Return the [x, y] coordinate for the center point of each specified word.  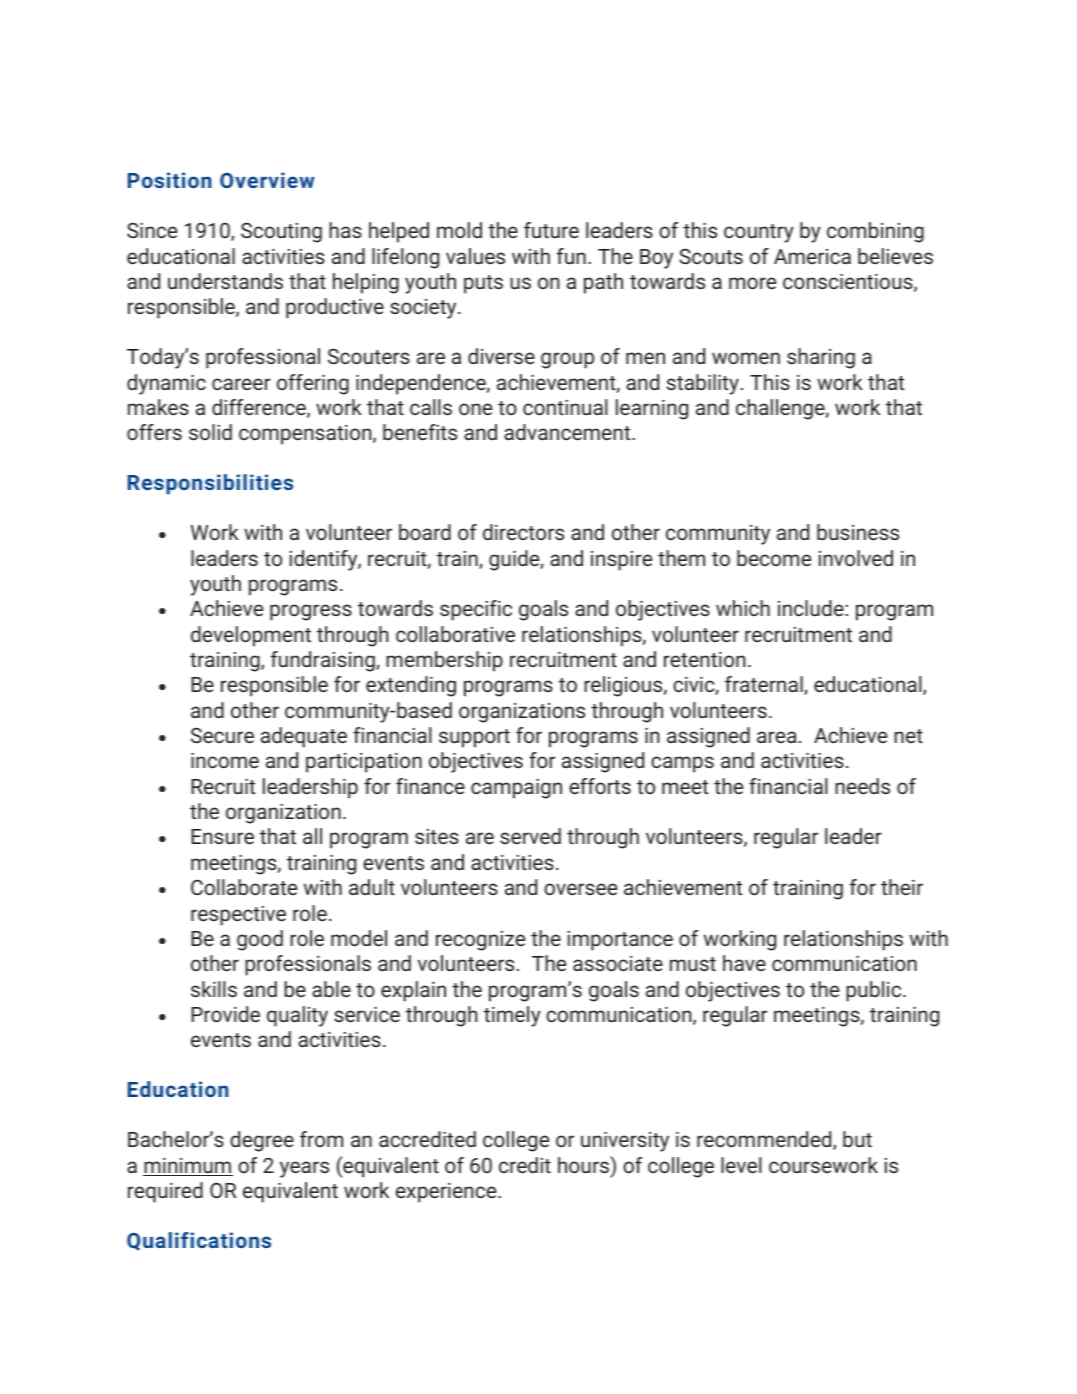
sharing [821, 358]
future [551, 230]
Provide [225, 1014]
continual [565, 407]
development [251, 636]
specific [476, 610]
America [812, 256]
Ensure [222, 836]
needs [862, 786]
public [875, 991]
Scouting [281, 232]
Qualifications [199, 1241]
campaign [516, 789]
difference [260, 408]
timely [512, 1016]
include [812, 608]
